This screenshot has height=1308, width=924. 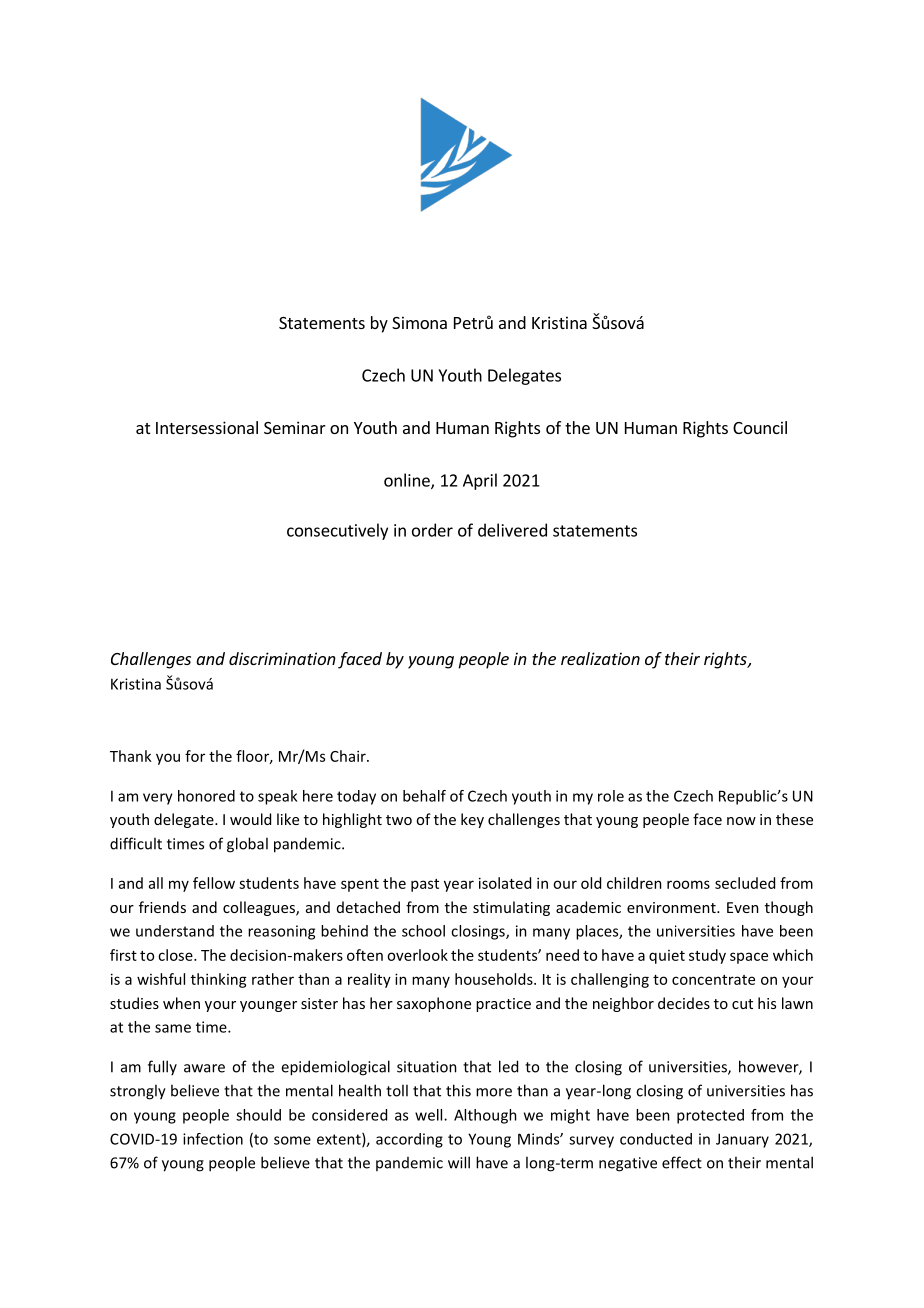 What do you see at coordinates (760, 427) in the screenshot?
I see `Council` at bounding box center [760, 427].
